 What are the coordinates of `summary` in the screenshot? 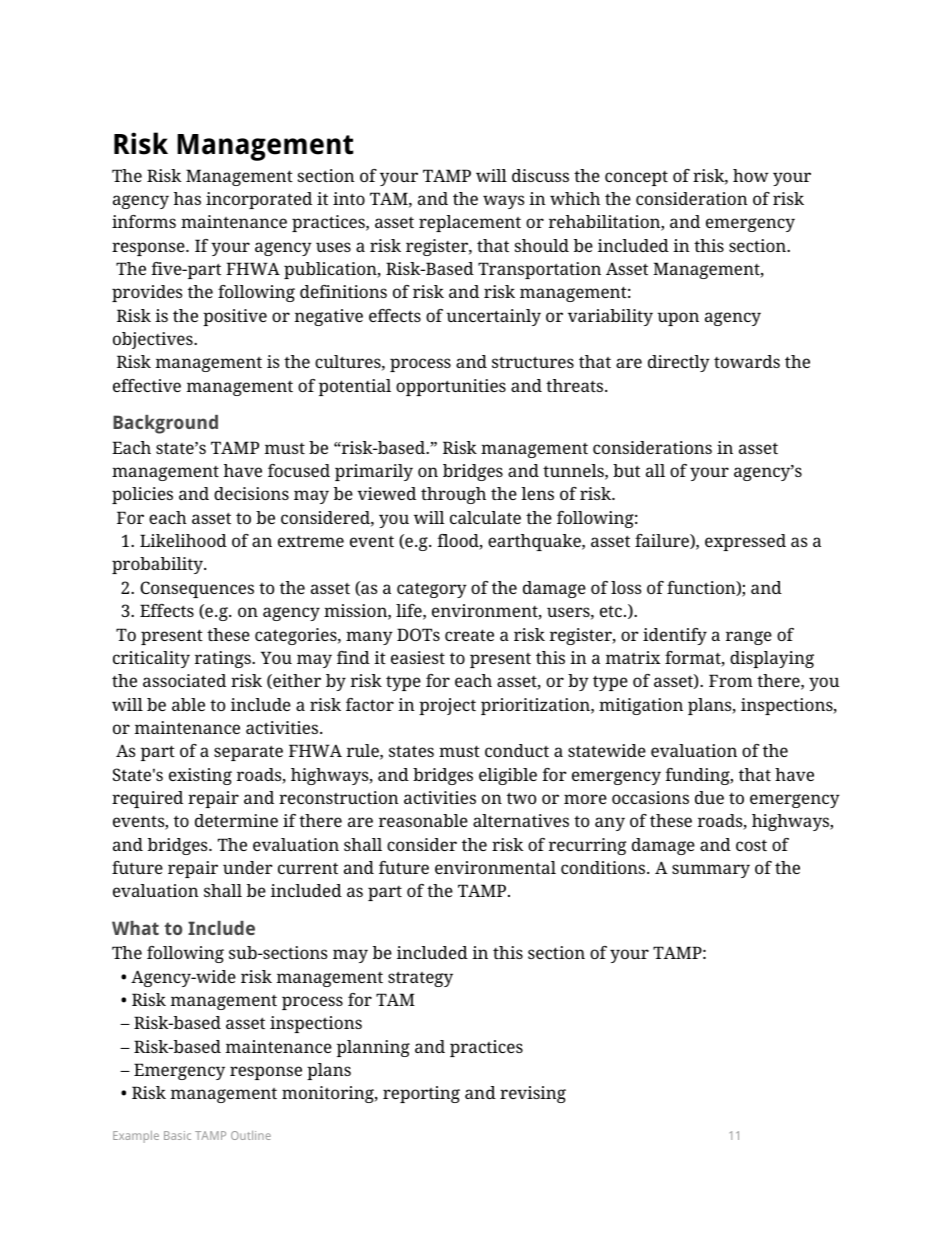 It's located at (711, 871).
